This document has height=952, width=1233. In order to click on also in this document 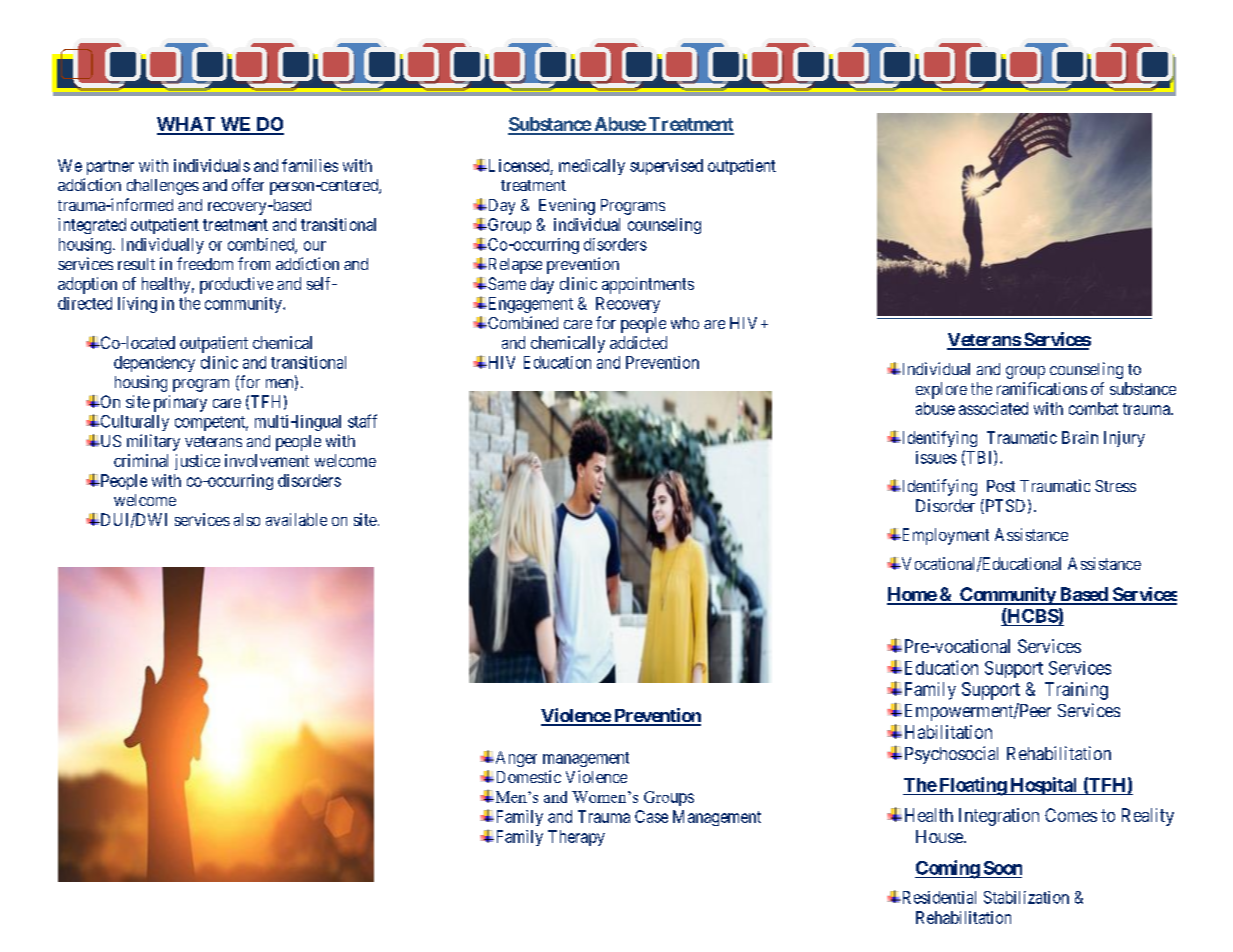, I will do `click(247, 519)`.
